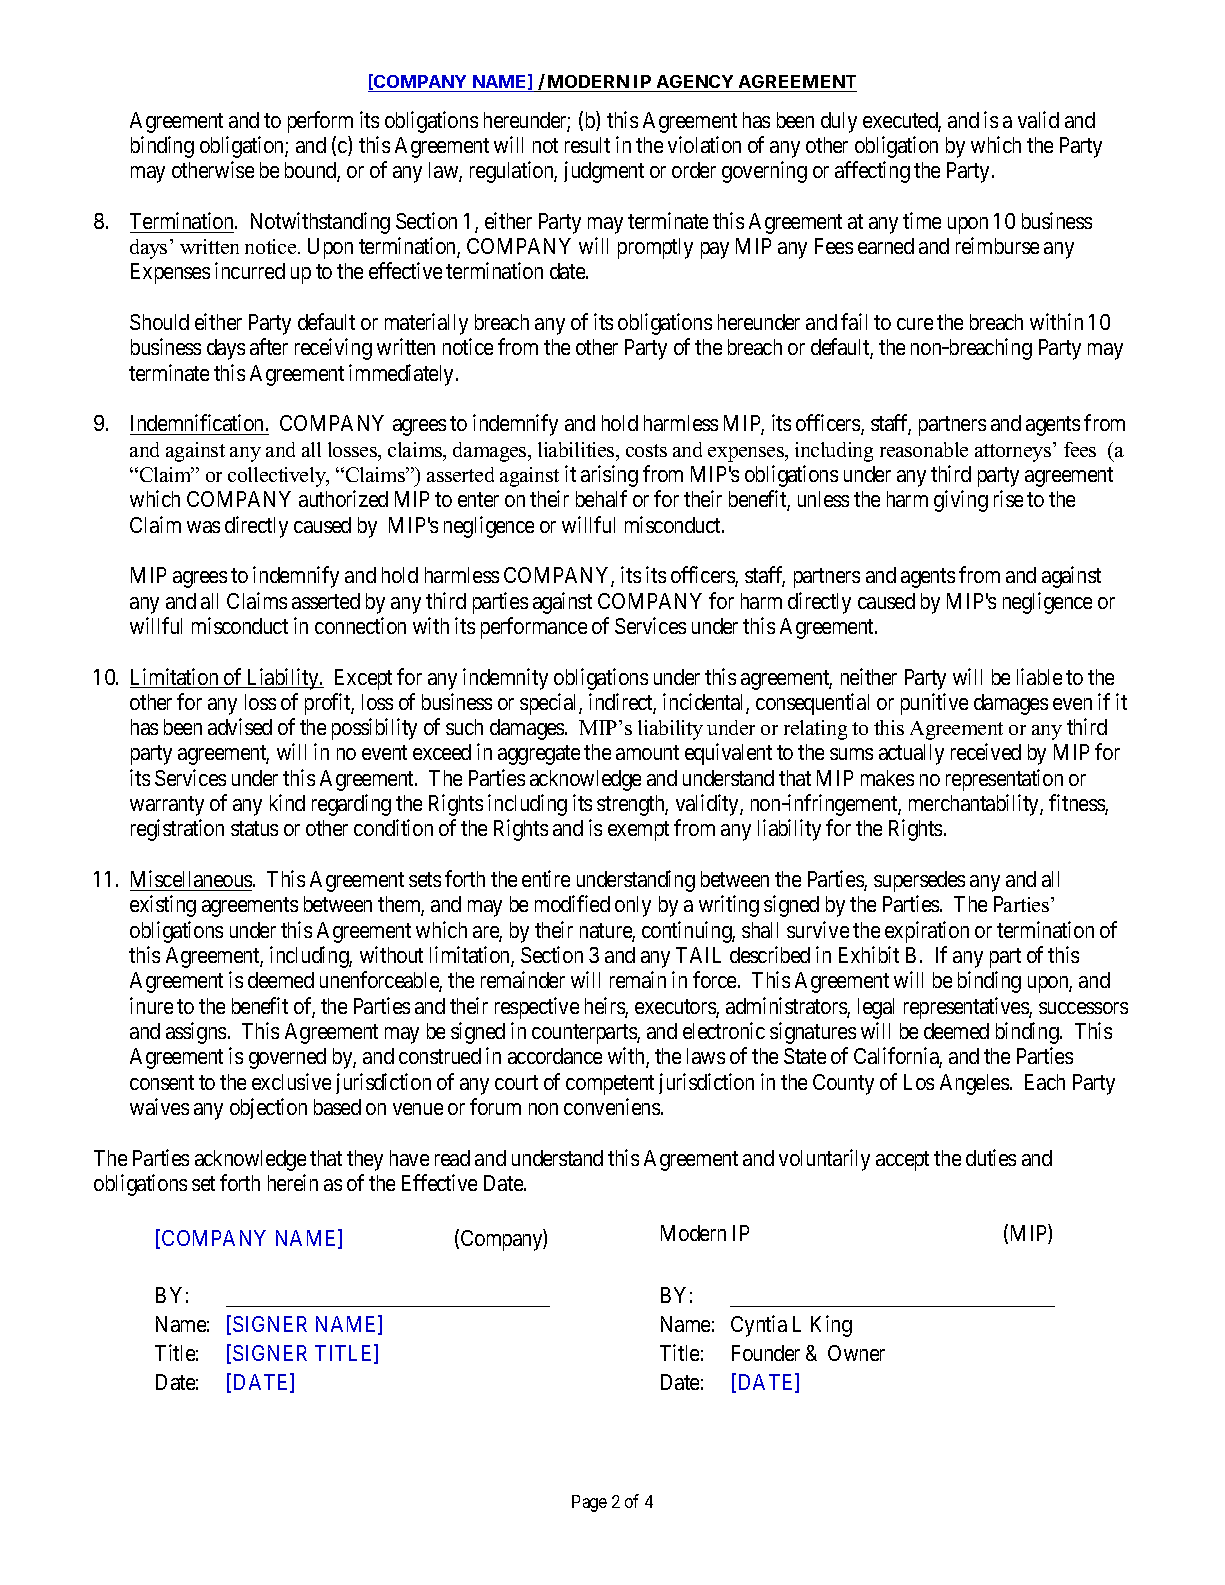 This screenshot has width=1225, height=1585. I want to click on King, so click(831, 1326).
